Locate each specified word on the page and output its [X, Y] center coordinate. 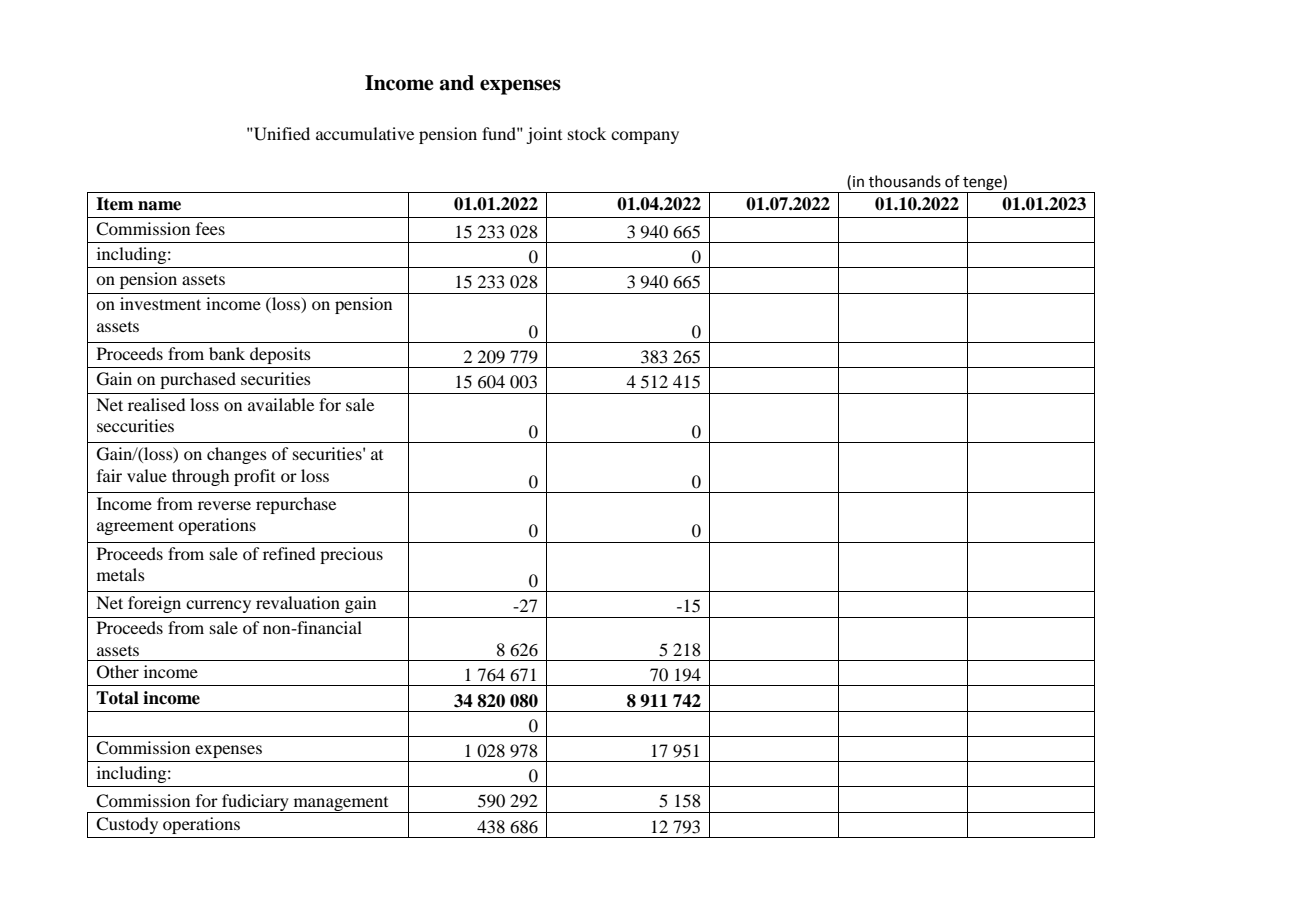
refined [289, 553]
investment [160, 303]
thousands [905, 181]
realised [156, 404]
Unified [281, 134]
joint [544, 135]
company [645, 137]
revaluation [298, 602]
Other [118, 672]
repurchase [296, 505]
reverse [224, 505]
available [281, 404]
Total [117, 698]
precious [351, 555]
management [341, 805]
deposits [280, 355]
